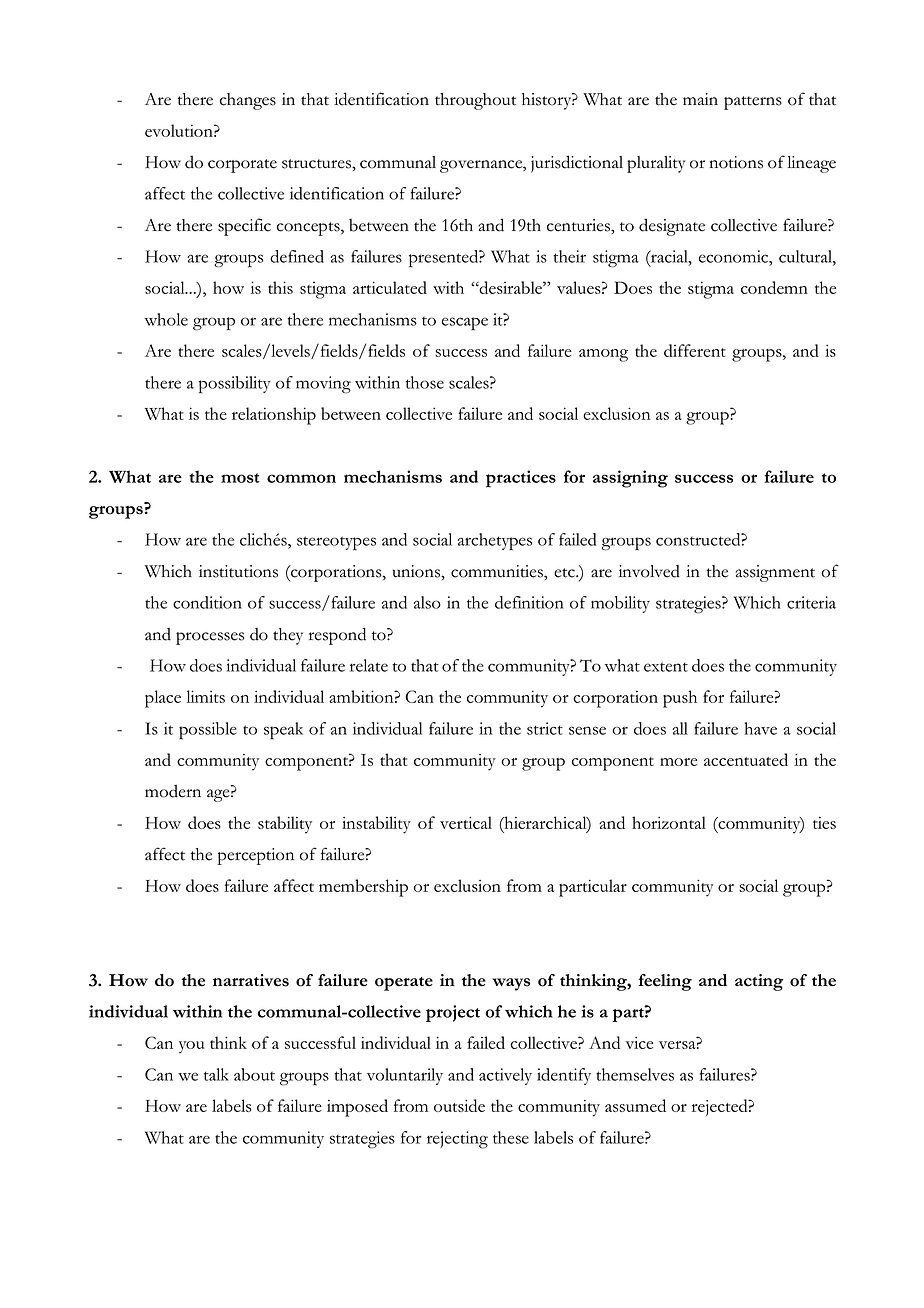 This image has width=924, height=1308. What do you see at coordinates (746, 759) in the image?
I see `accentuated` at bounding box center [746, 759].
